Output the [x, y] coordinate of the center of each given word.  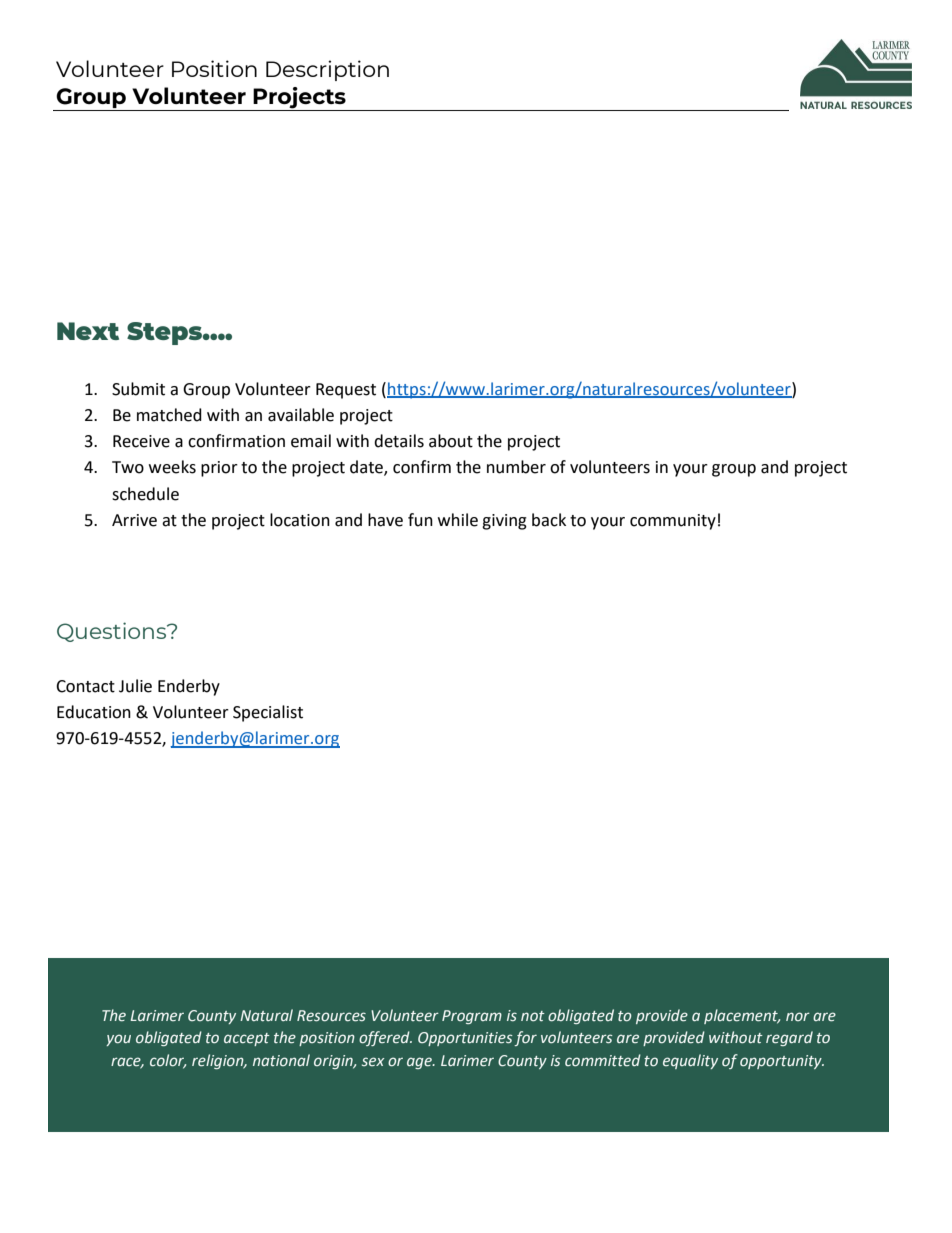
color [168, 1061]
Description [327, 70]
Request [346, 391]
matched [169, 415]
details [399, 441]
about [451, 441]
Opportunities [465, 1039]
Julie [135, 686]
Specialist [268, 713]
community [673, 522]
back [549, 520]
